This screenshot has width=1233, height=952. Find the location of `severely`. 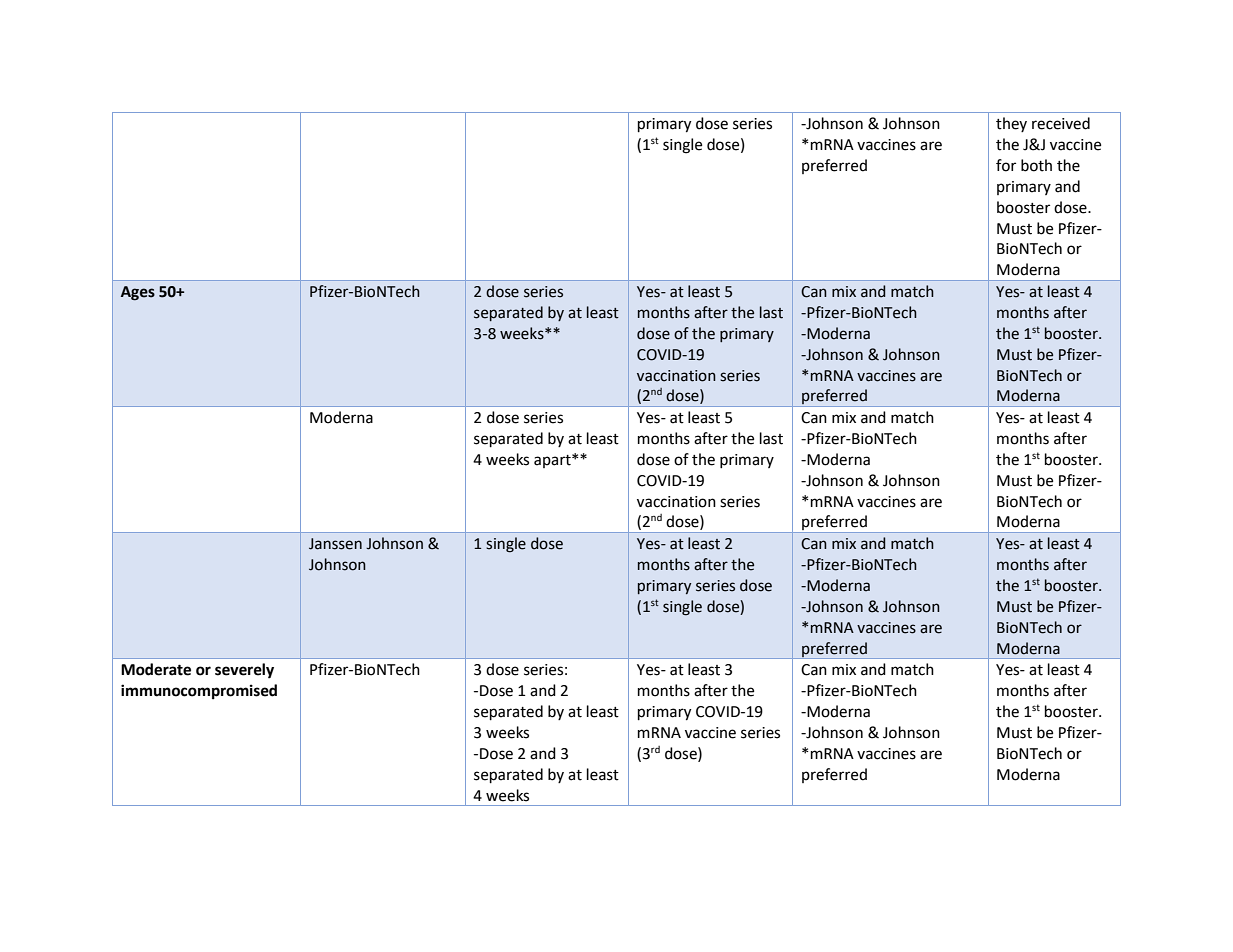

severely is located at coordinates (244, 671).
